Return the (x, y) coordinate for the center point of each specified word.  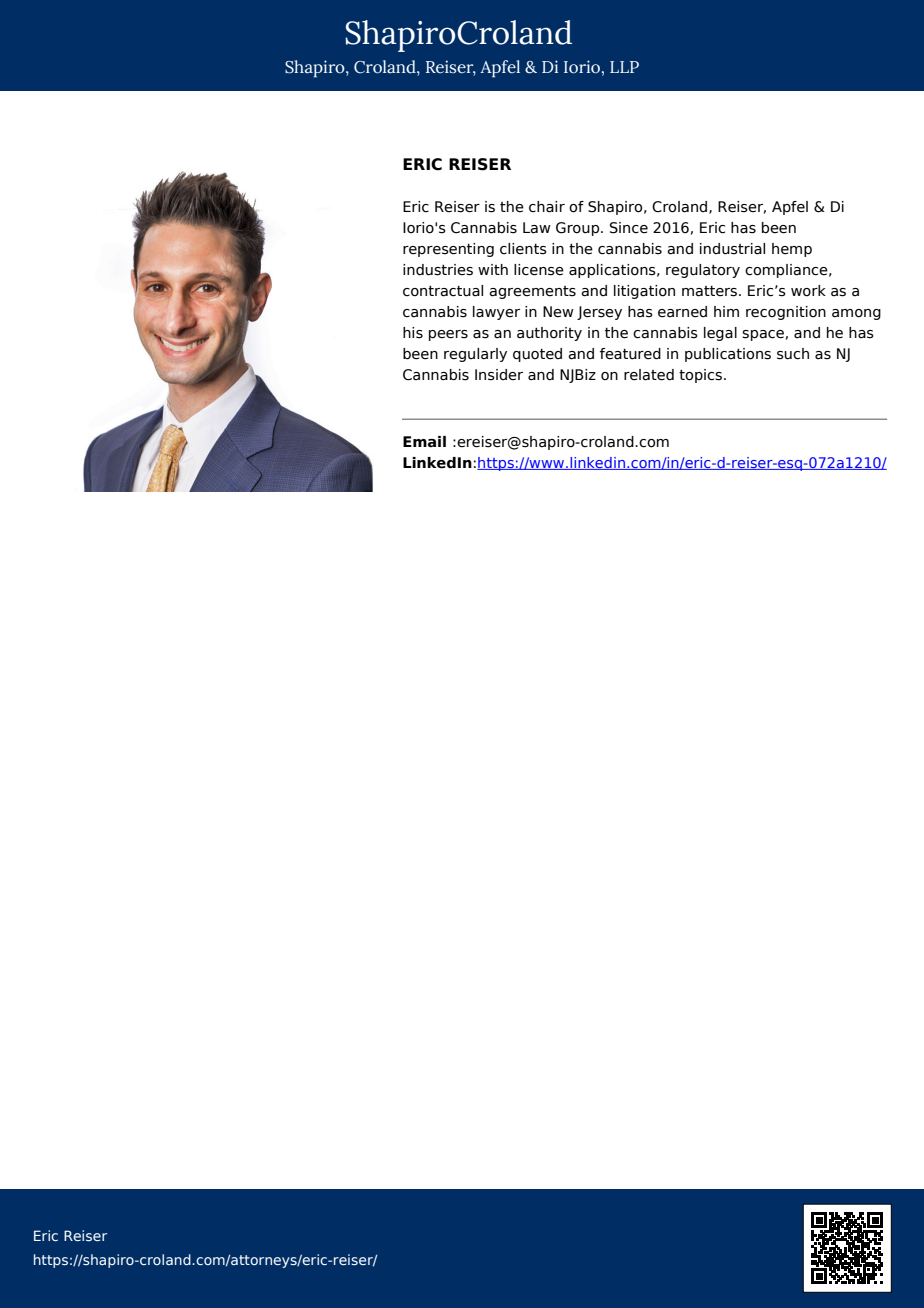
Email (424, 442)
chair (547, 207)
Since (629, 228)
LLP (624, 67)
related (649, 375)
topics (702, 376)
